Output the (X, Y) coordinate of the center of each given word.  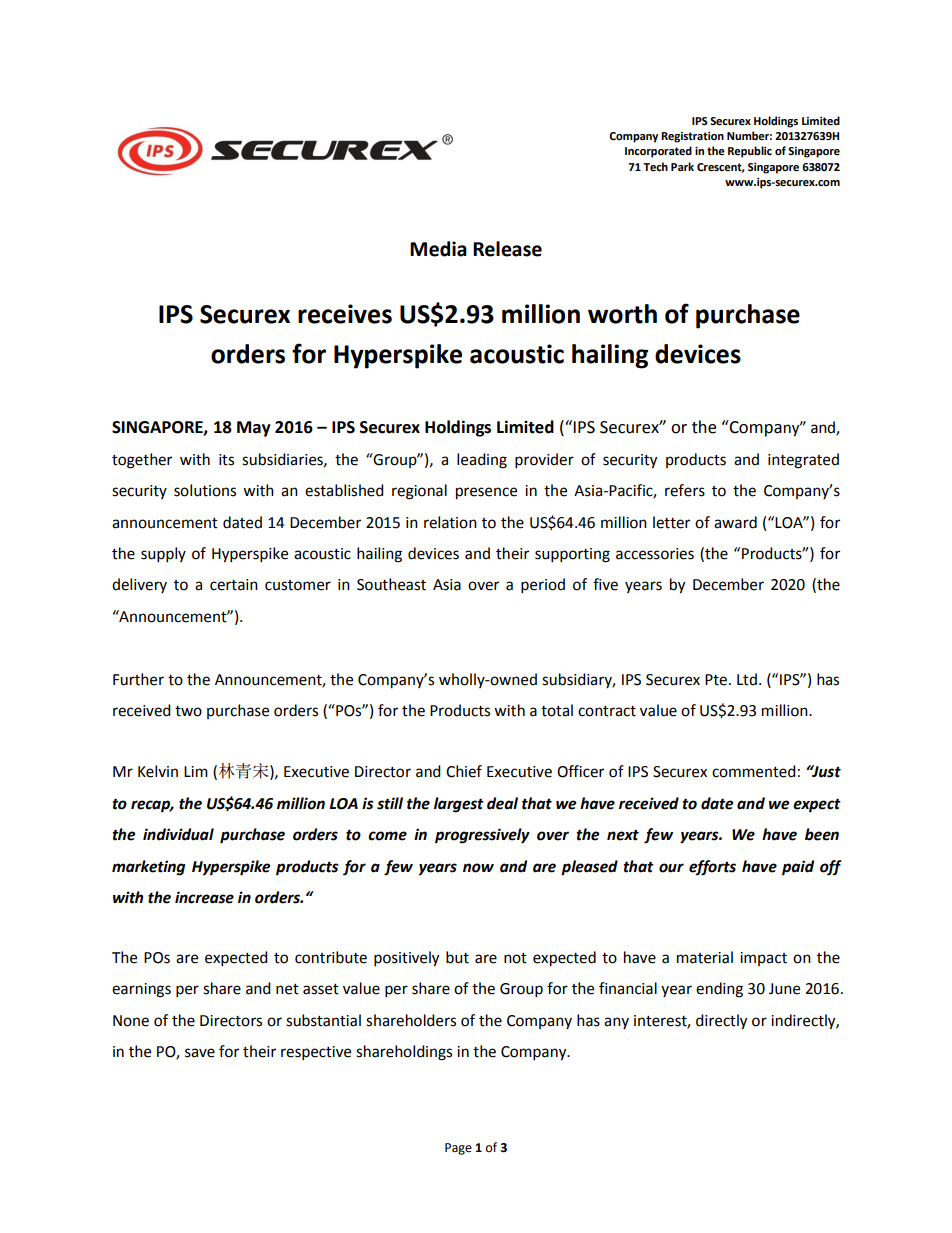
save (200, 1053)
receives (345, 314)
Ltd (747, 679)
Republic (750, 152)
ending (719, 990)
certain (234, 585)
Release (507, 249)
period (543, 586)
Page (458, 1149)
